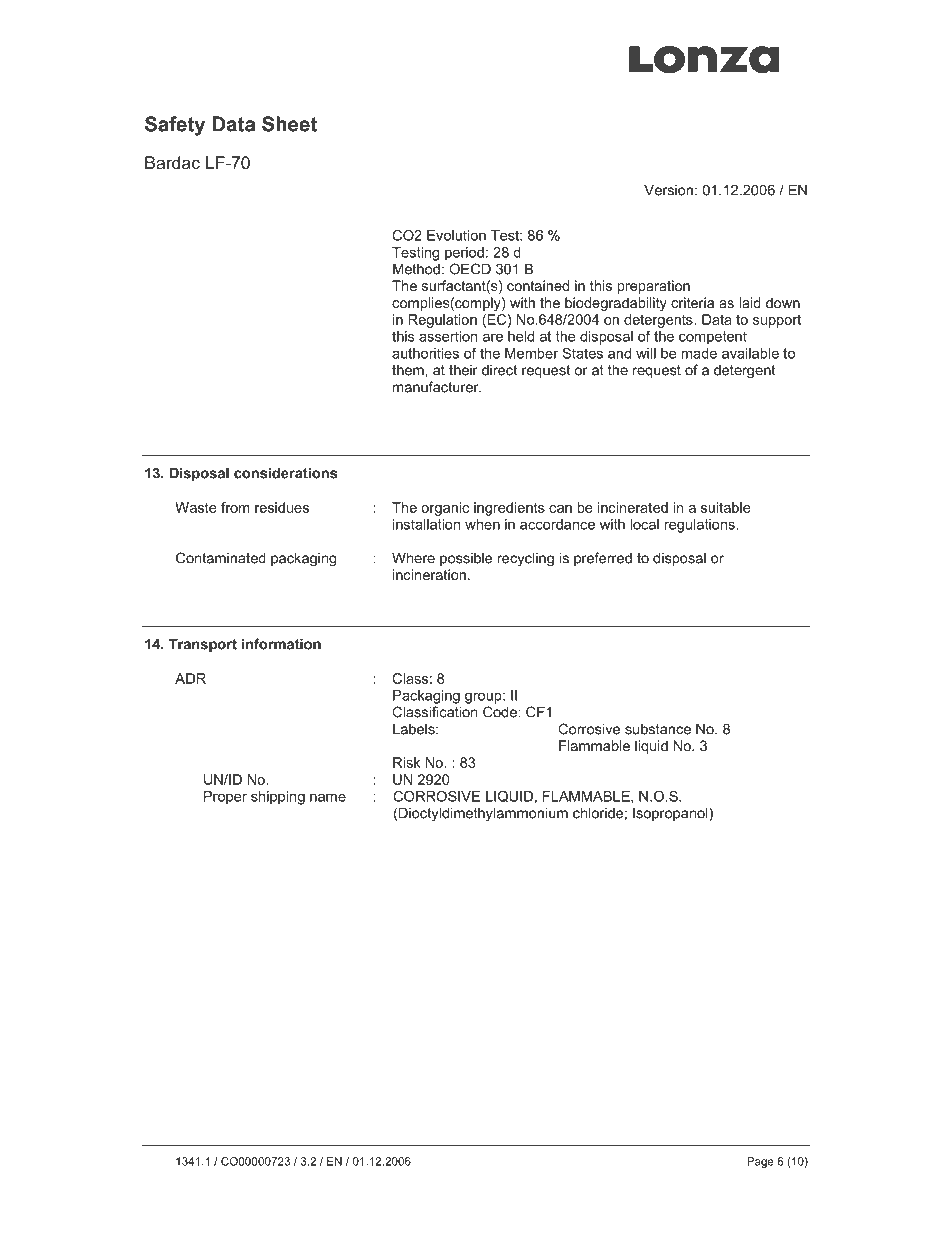 The image size is (952, 1233). Describe the element at coordinates (760, 1162) in the page. I see `Page` at that location.
